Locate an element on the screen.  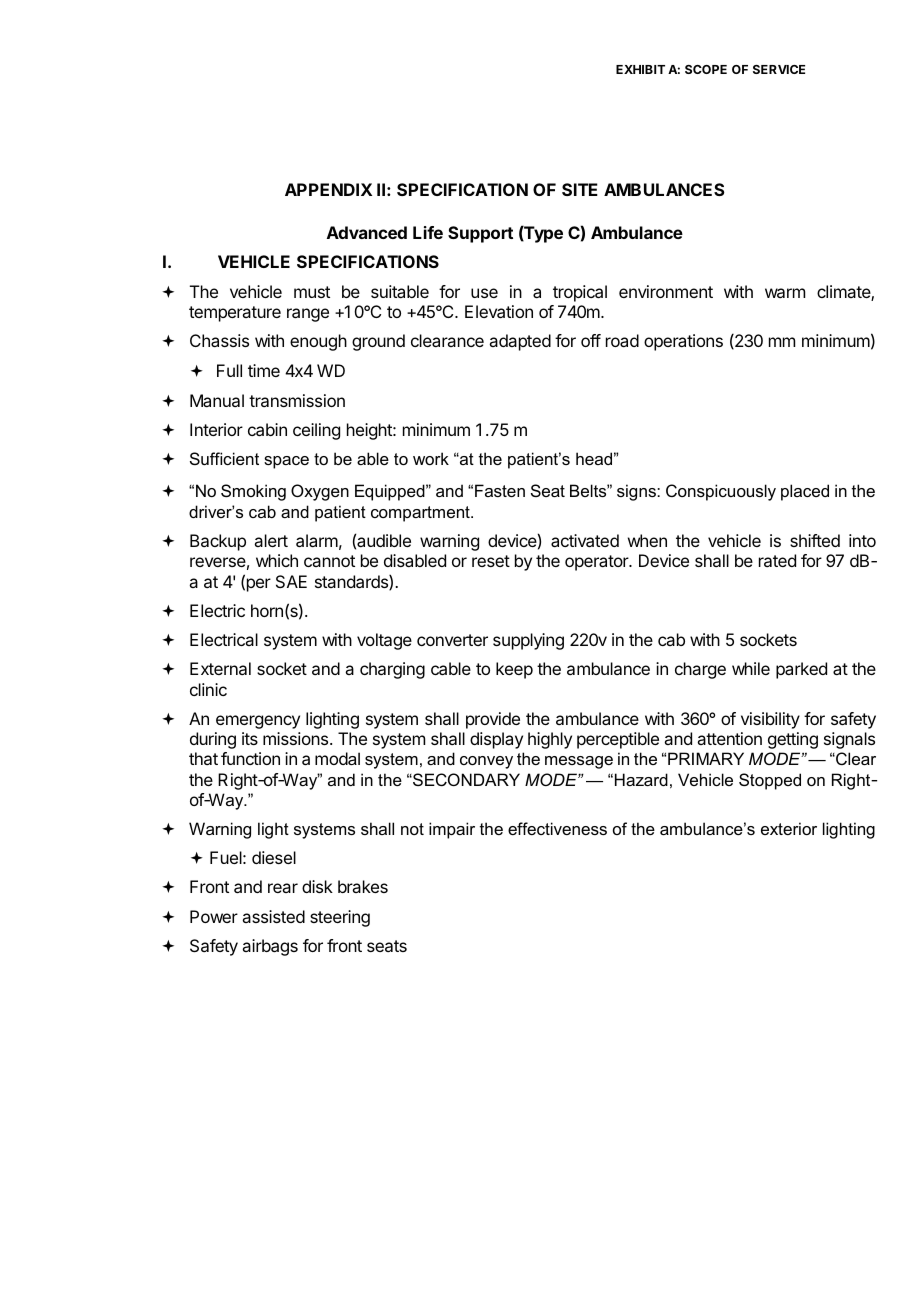
assisted is located at coordinates (273, 916).
